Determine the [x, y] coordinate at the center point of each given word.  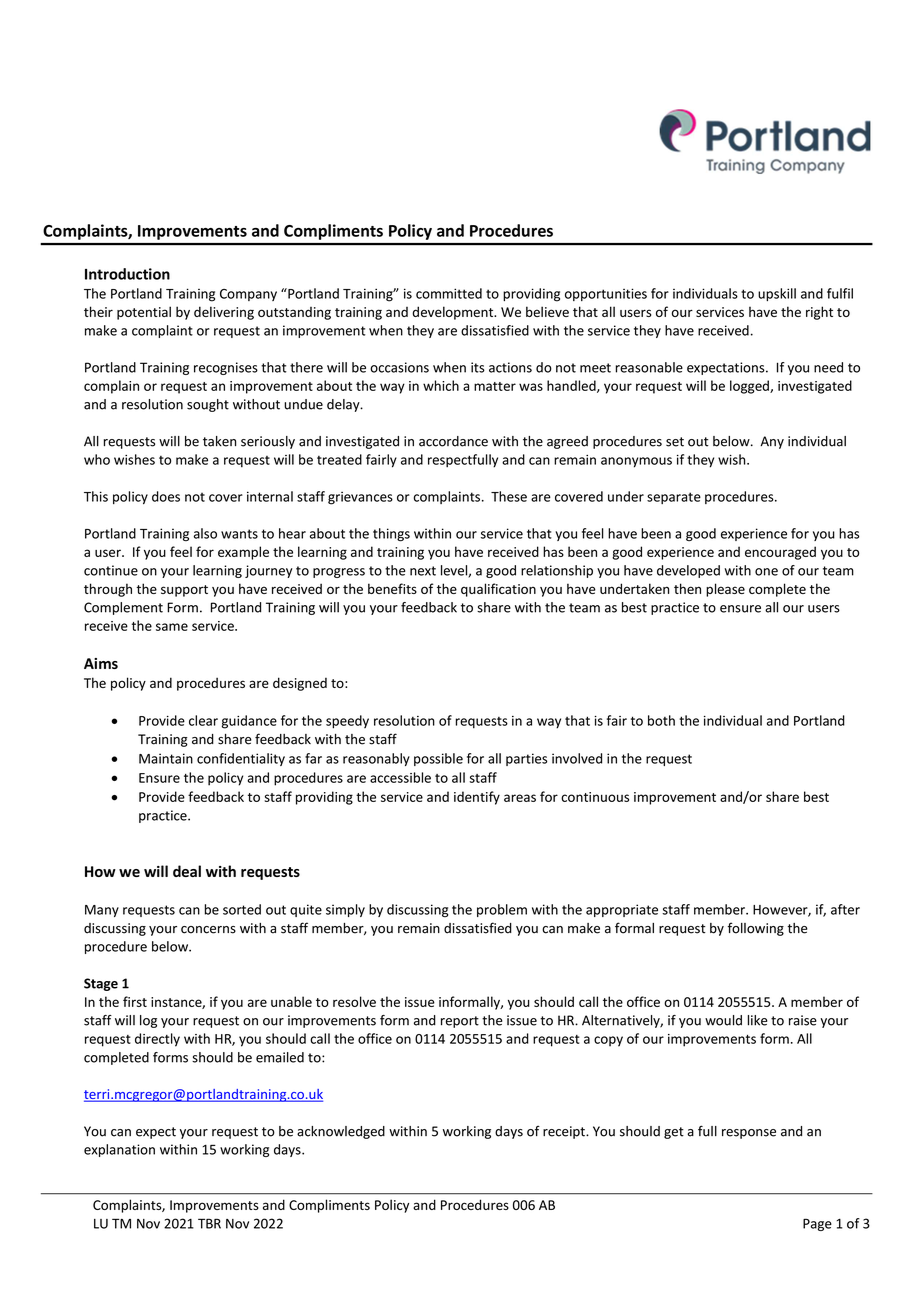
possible [438, 759]
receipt [565, 1132]
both [661, 720]
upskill [777, 294]
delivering [224, 313]
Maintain [166, 758]
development [454, 313]
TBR [209, 1223]
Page [817, 1224]
